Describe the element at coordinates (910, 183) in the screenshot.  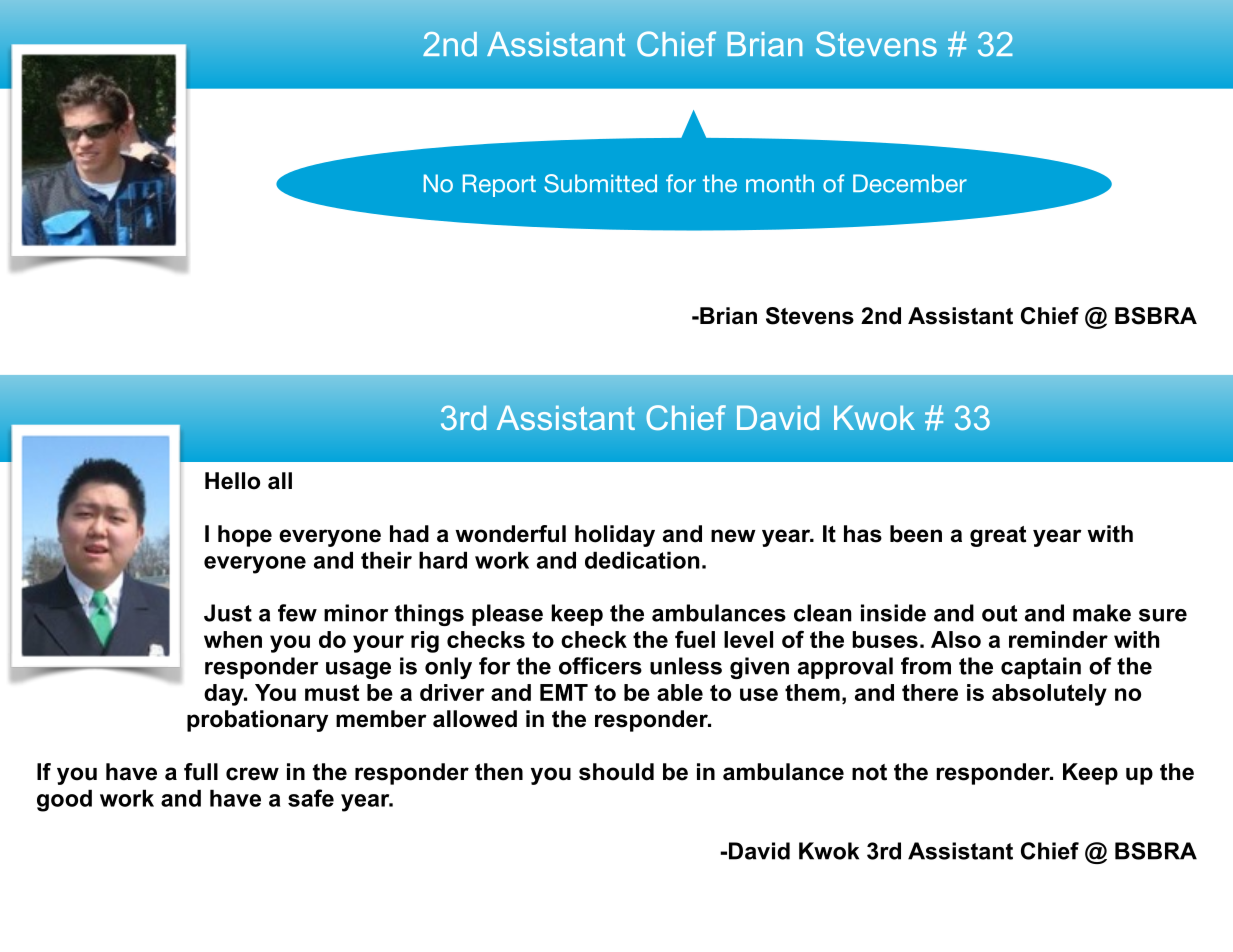
I see `December` at that location.
